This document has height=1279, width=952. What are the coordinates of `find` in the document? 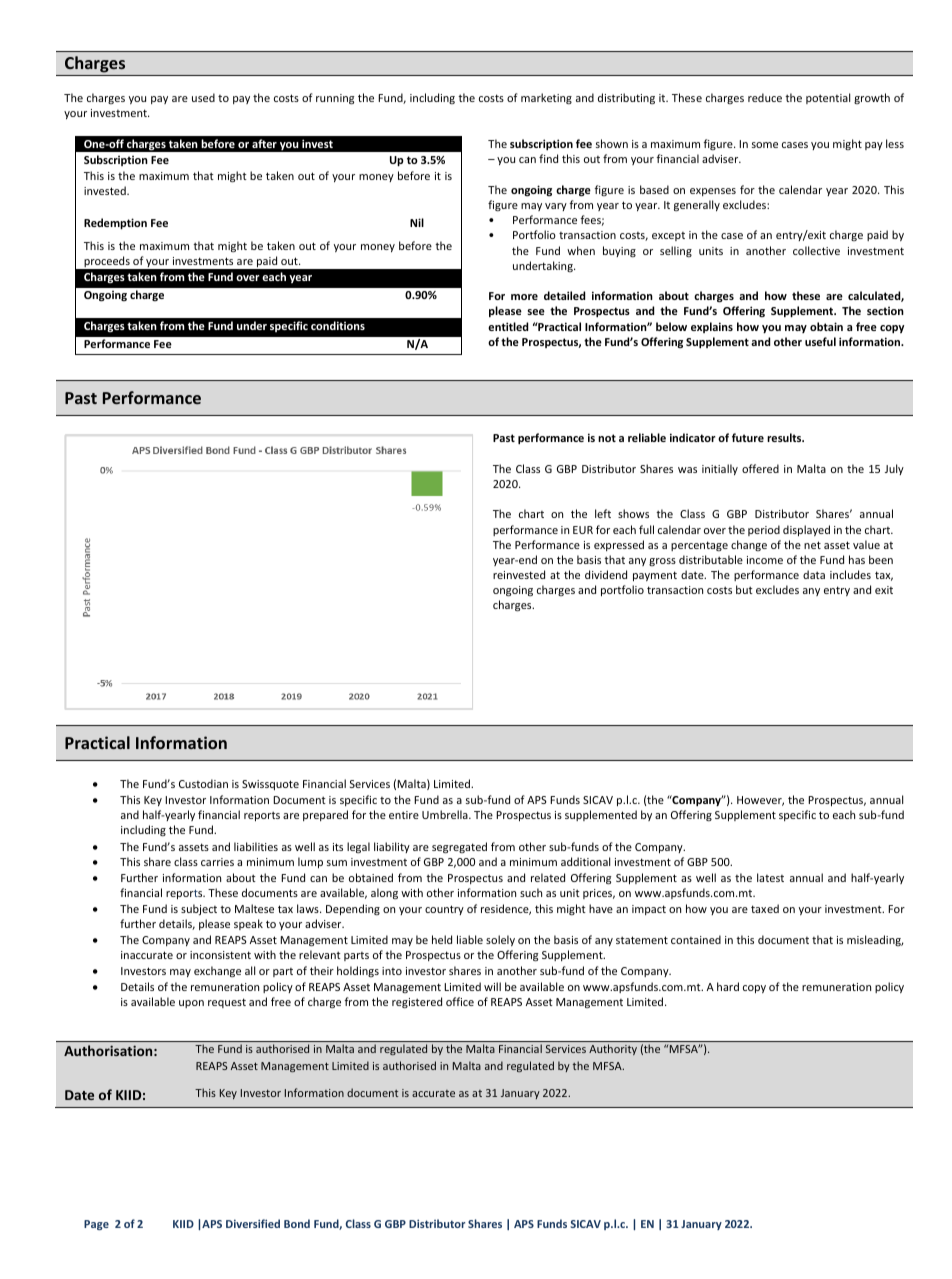 It's located at (548, 158).
